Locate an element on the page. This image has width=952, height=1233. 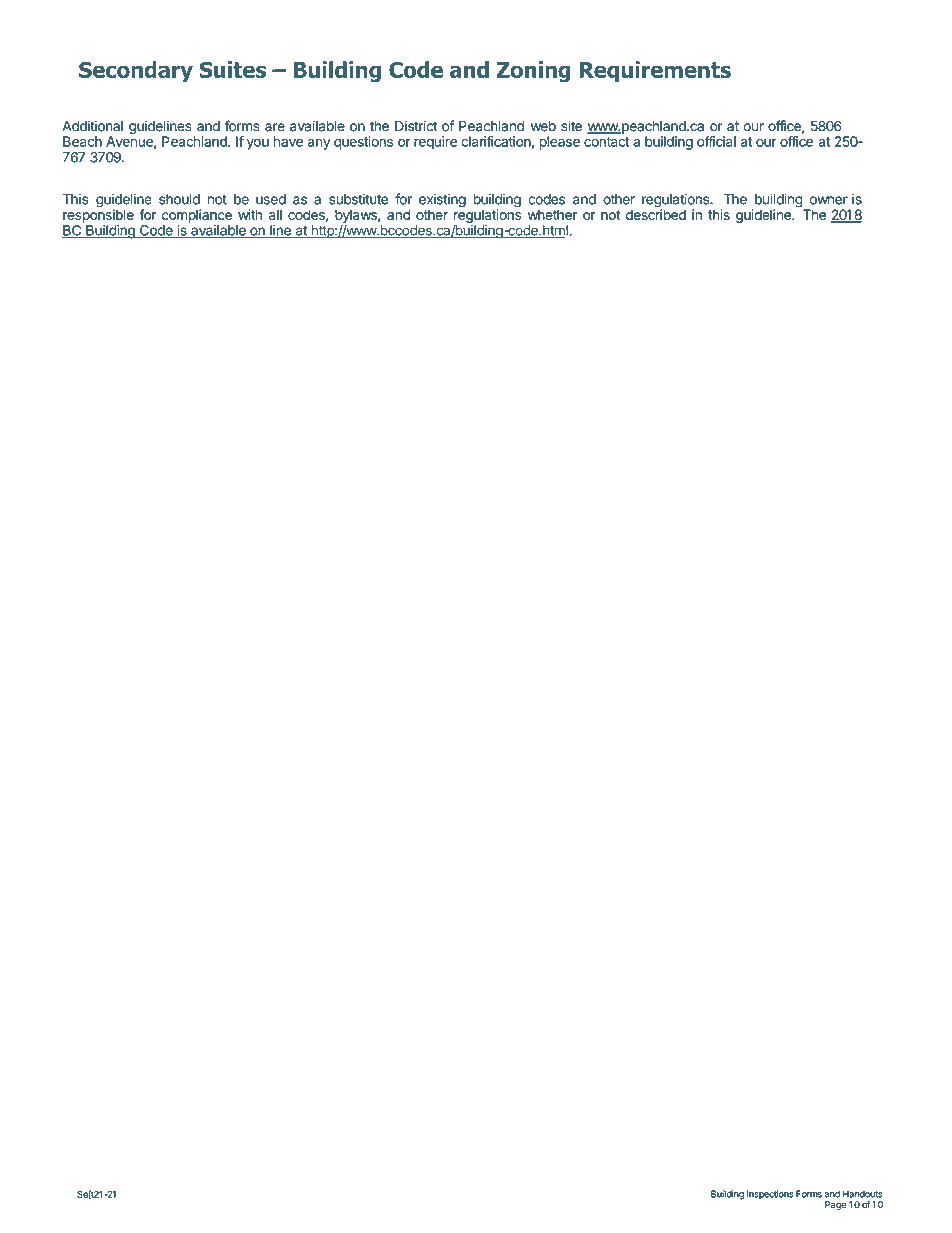
District is located at coordinates (416, 126).
